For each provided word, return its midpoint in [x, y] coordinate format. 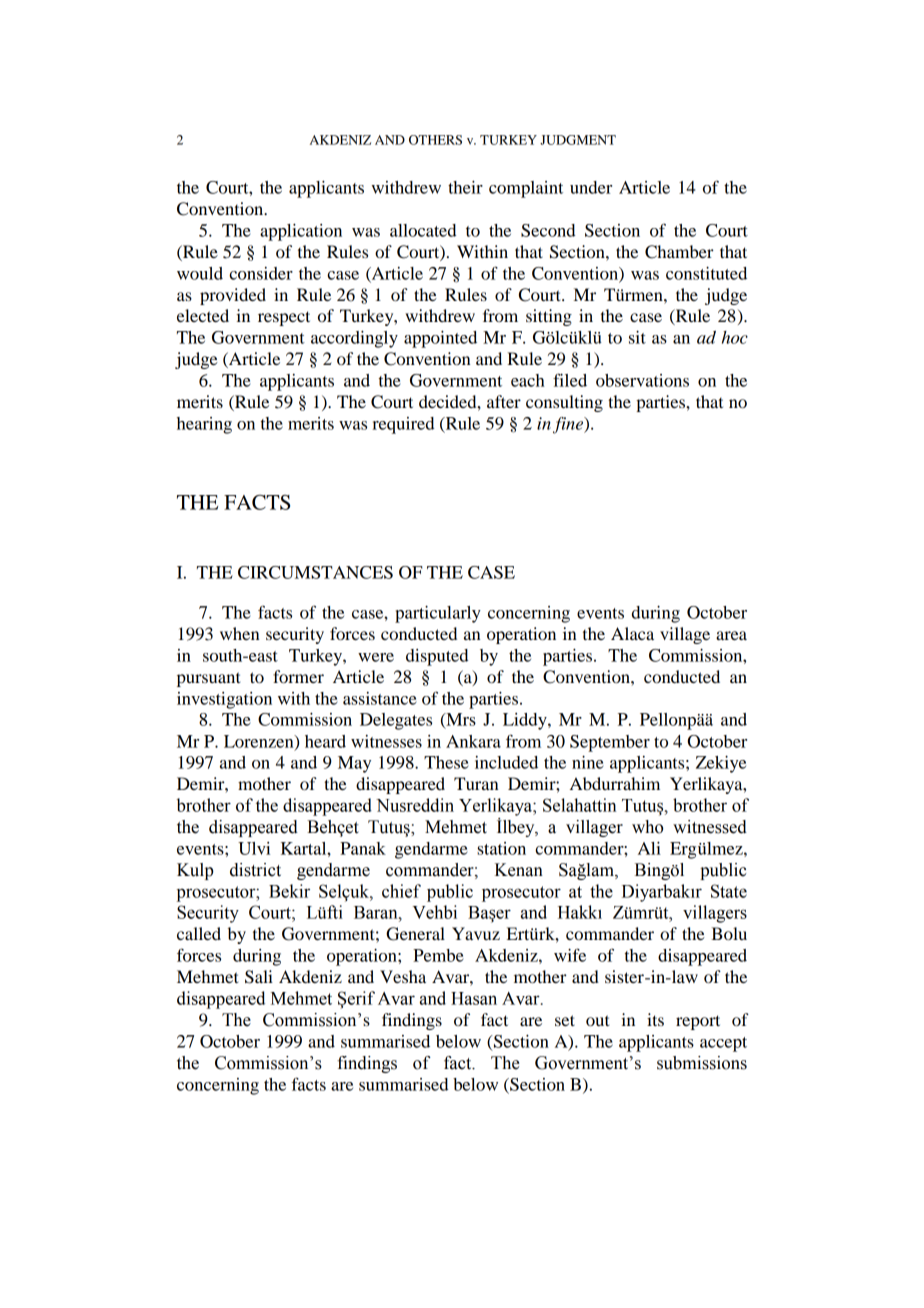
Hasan [474, 998]
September [610, 743]
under [591, 187]
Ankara [473, 741]
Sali [259, 977]
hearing [204, 425]
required [403, 425]
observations [642, 380]
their [465, 187]
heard [325, 741]
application [301, 232]
